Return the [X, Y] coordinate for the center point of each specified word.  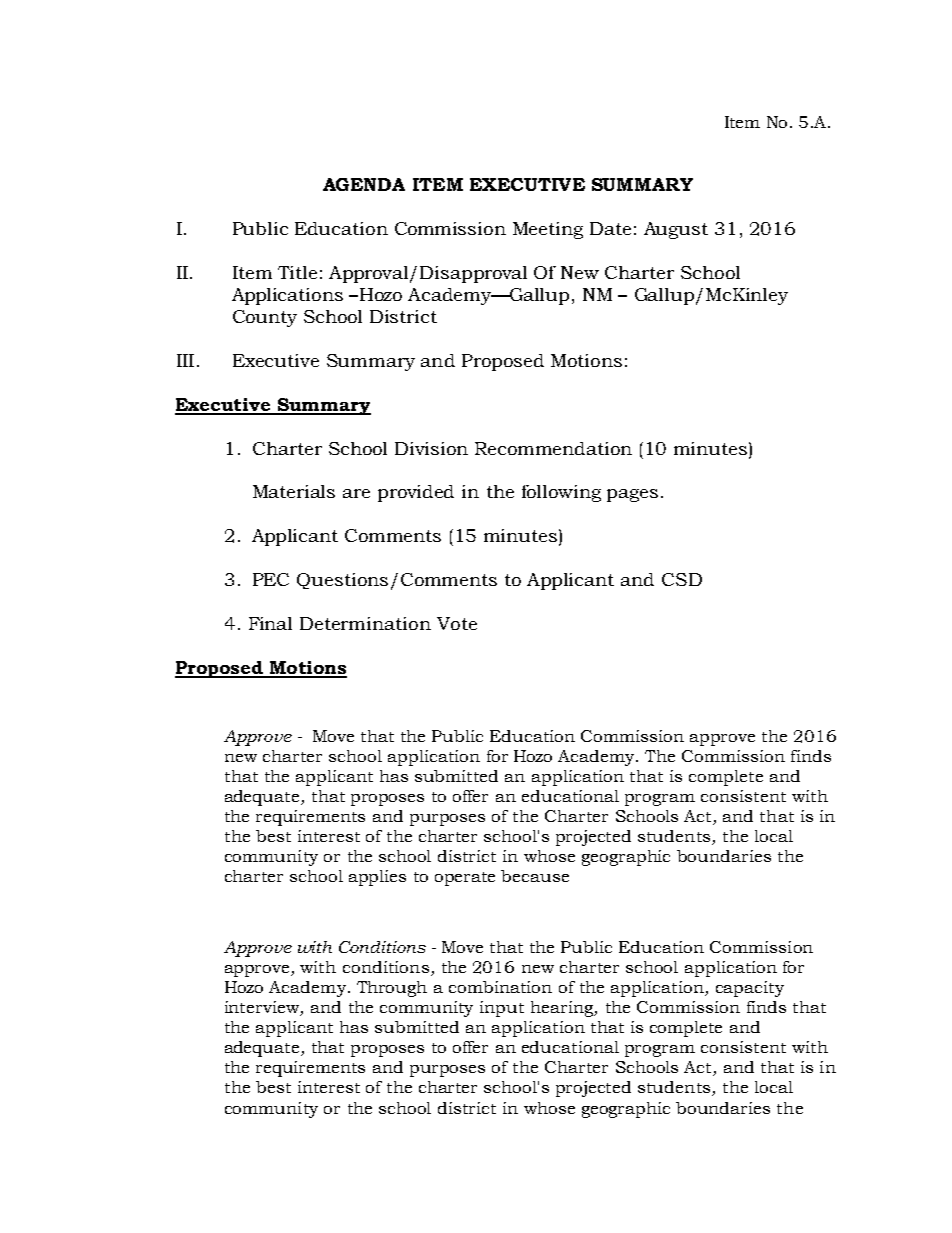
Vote [457, 623]
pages [632, 495]
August [676, 230]
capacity [750, 989]
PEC [271, 579]
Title [297, 272]
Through [392, 989]
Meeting [548, 230]
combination [500, 987]
